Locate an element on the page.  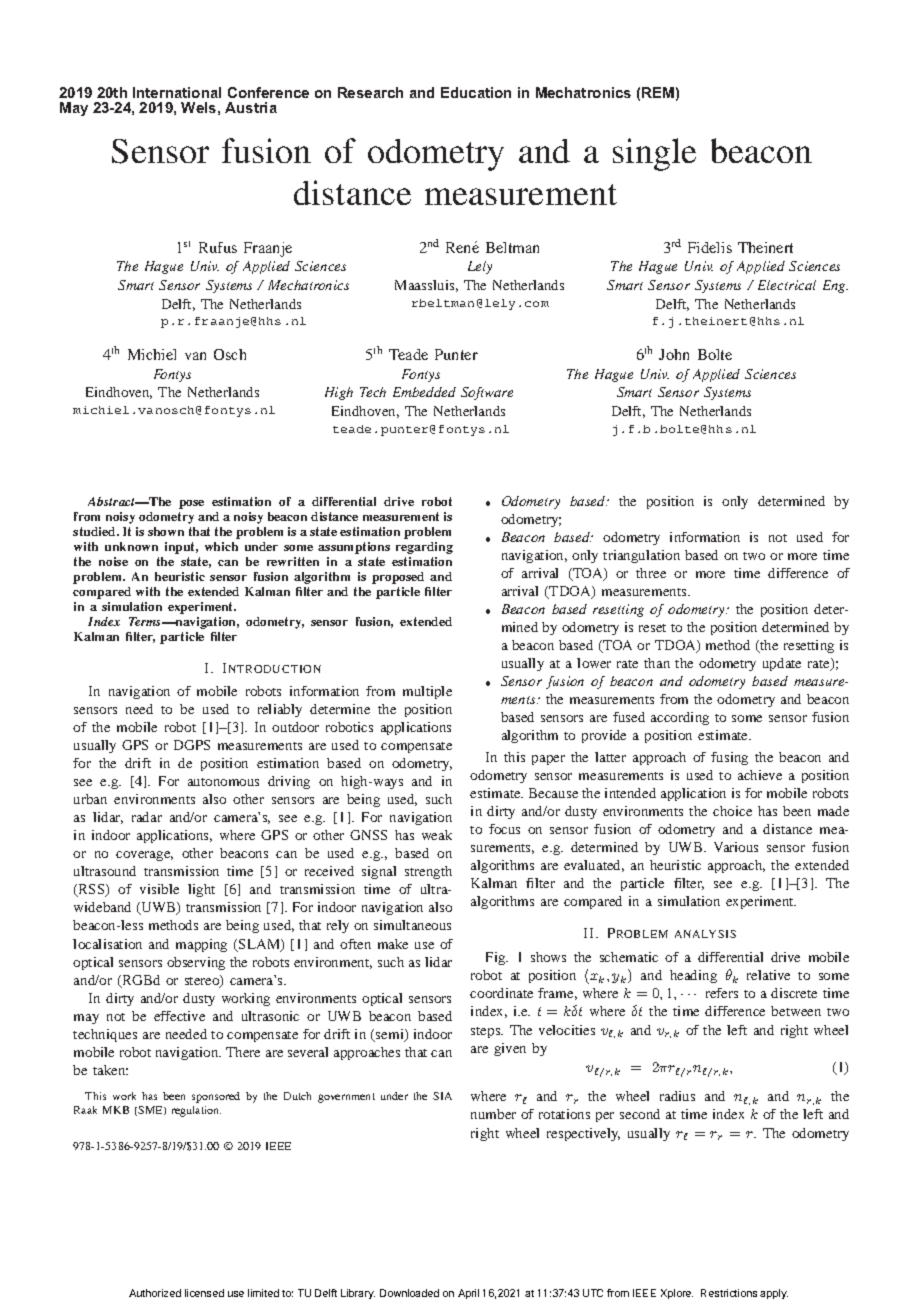
April is located at coordinates (468, 1294).
